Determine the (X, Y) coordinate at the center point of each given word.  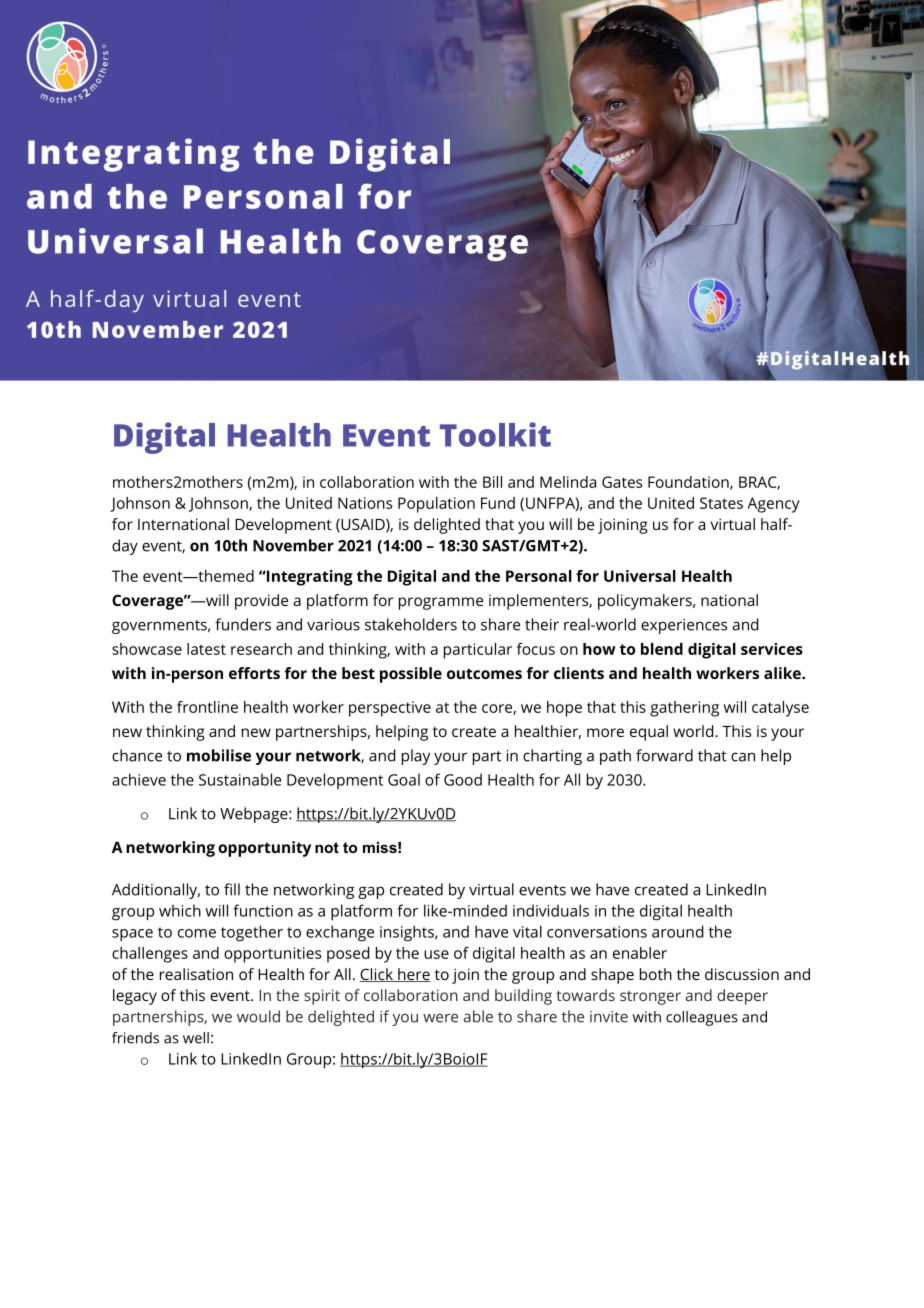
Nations (365, 503)
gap (371, 892)
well (196, 1038)
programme (441, 603)
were (440, 1018)
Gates (622, 482)
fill (232, 889)
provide (261, 602)
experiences (684, 626)
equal (649, 733)
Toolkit (495, 434)
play (416, 757)
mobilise (219, 755)
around (677, 931)
